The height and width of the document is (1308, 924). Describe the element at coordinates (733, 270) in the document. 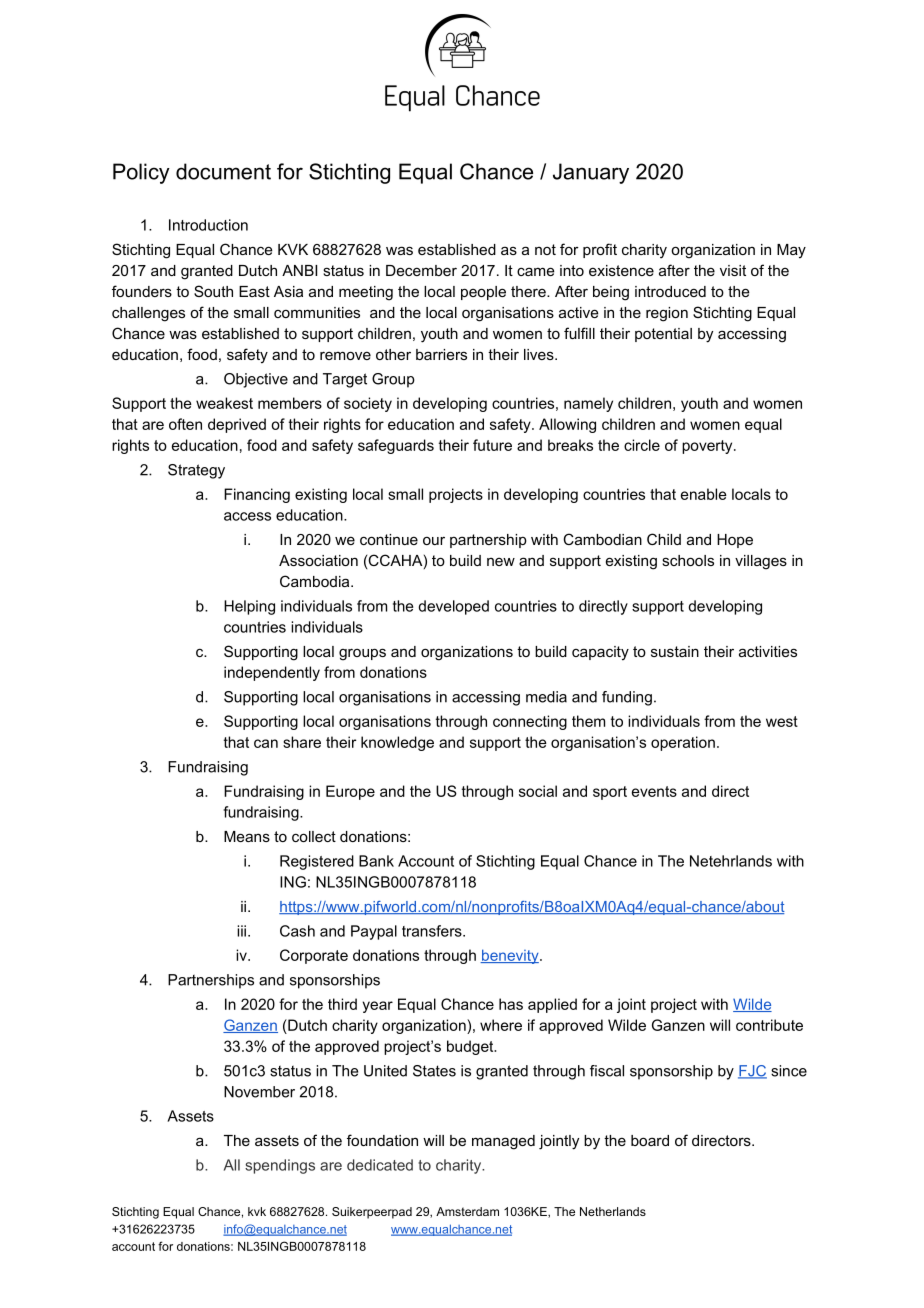

I see `visit` at that location.
